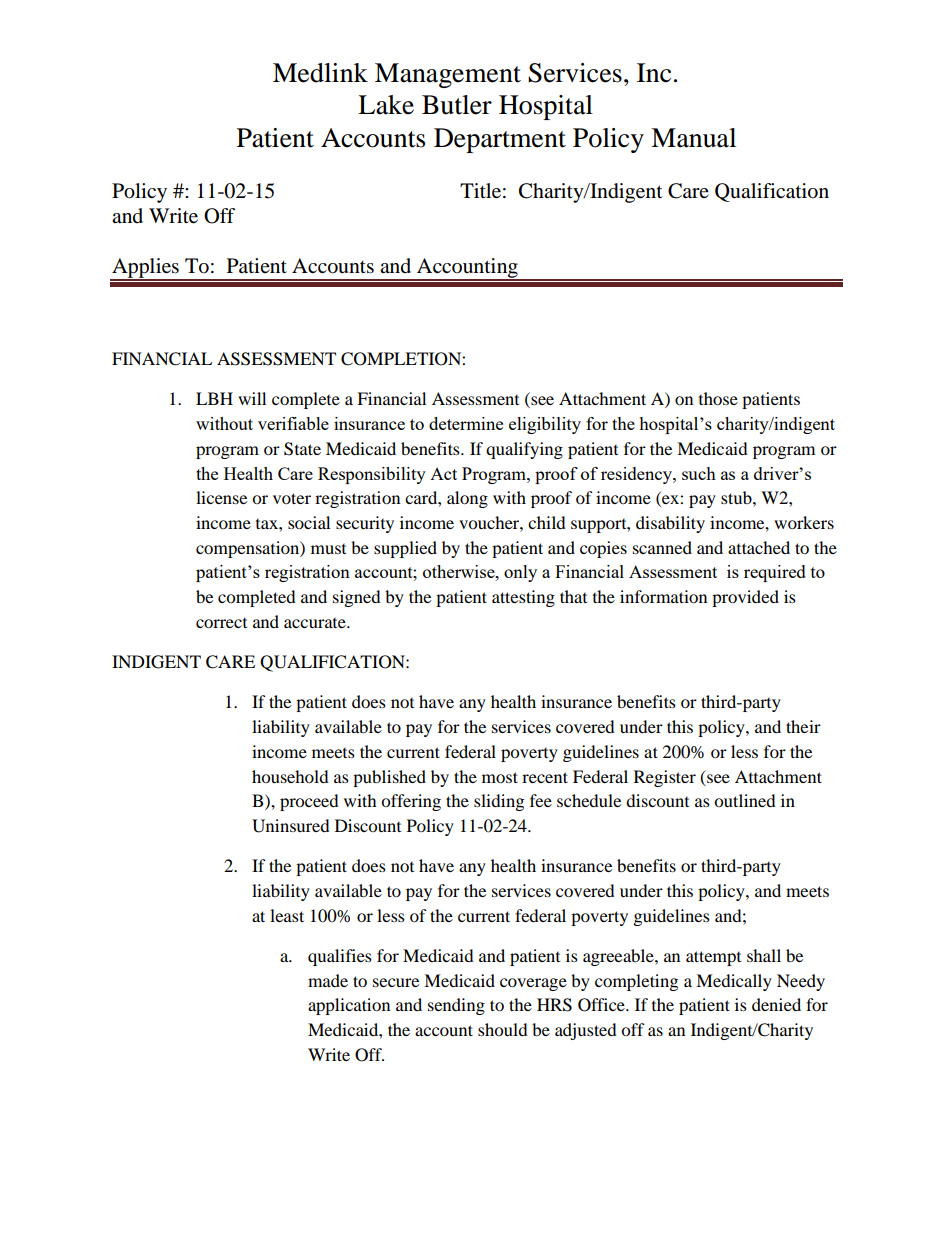 The height and width of the image is (1233, 952). I want to click on Butler, so click(457, 105).
